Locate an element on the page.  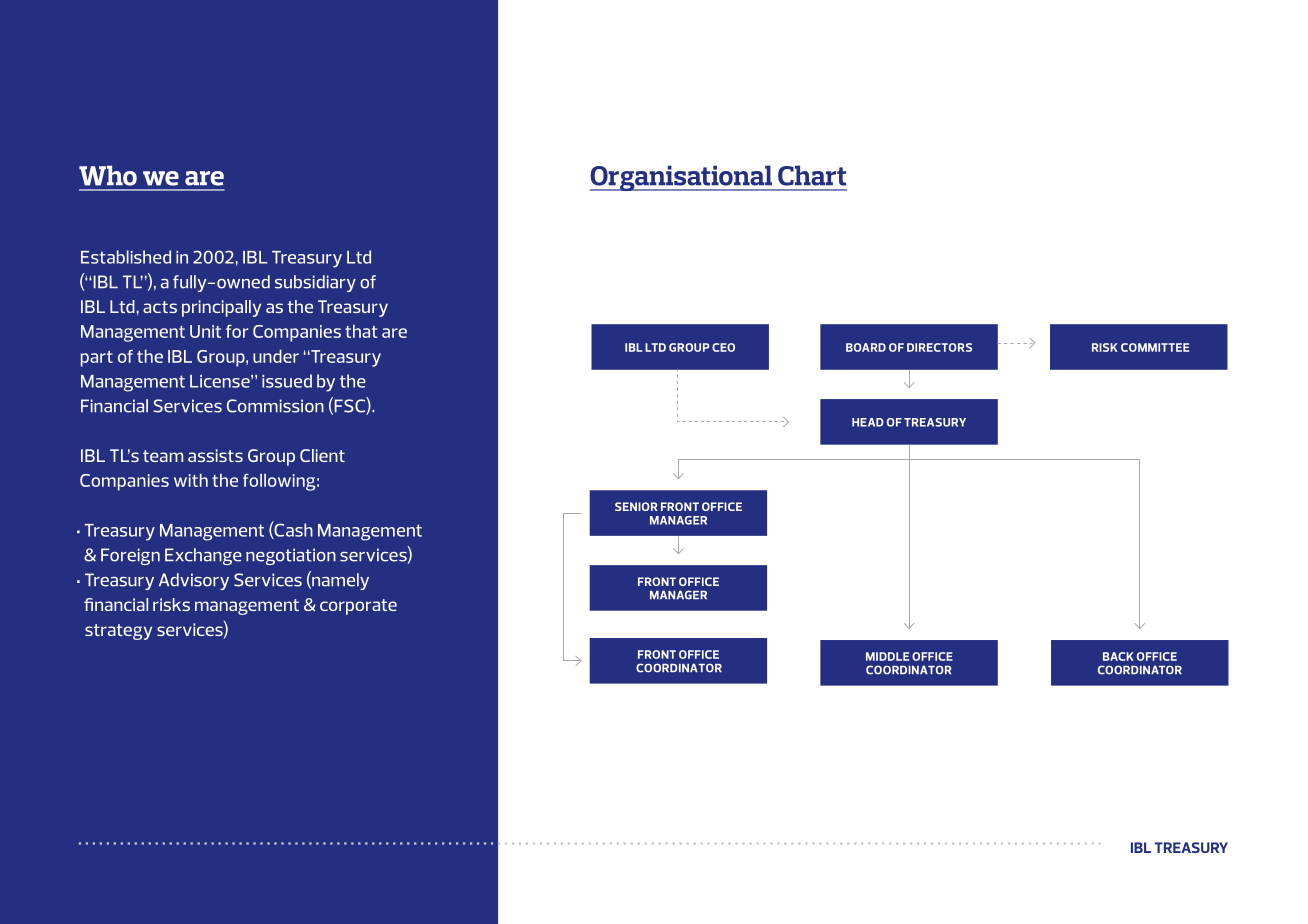
DIRECTORS is located at coordinates (939, 347).
